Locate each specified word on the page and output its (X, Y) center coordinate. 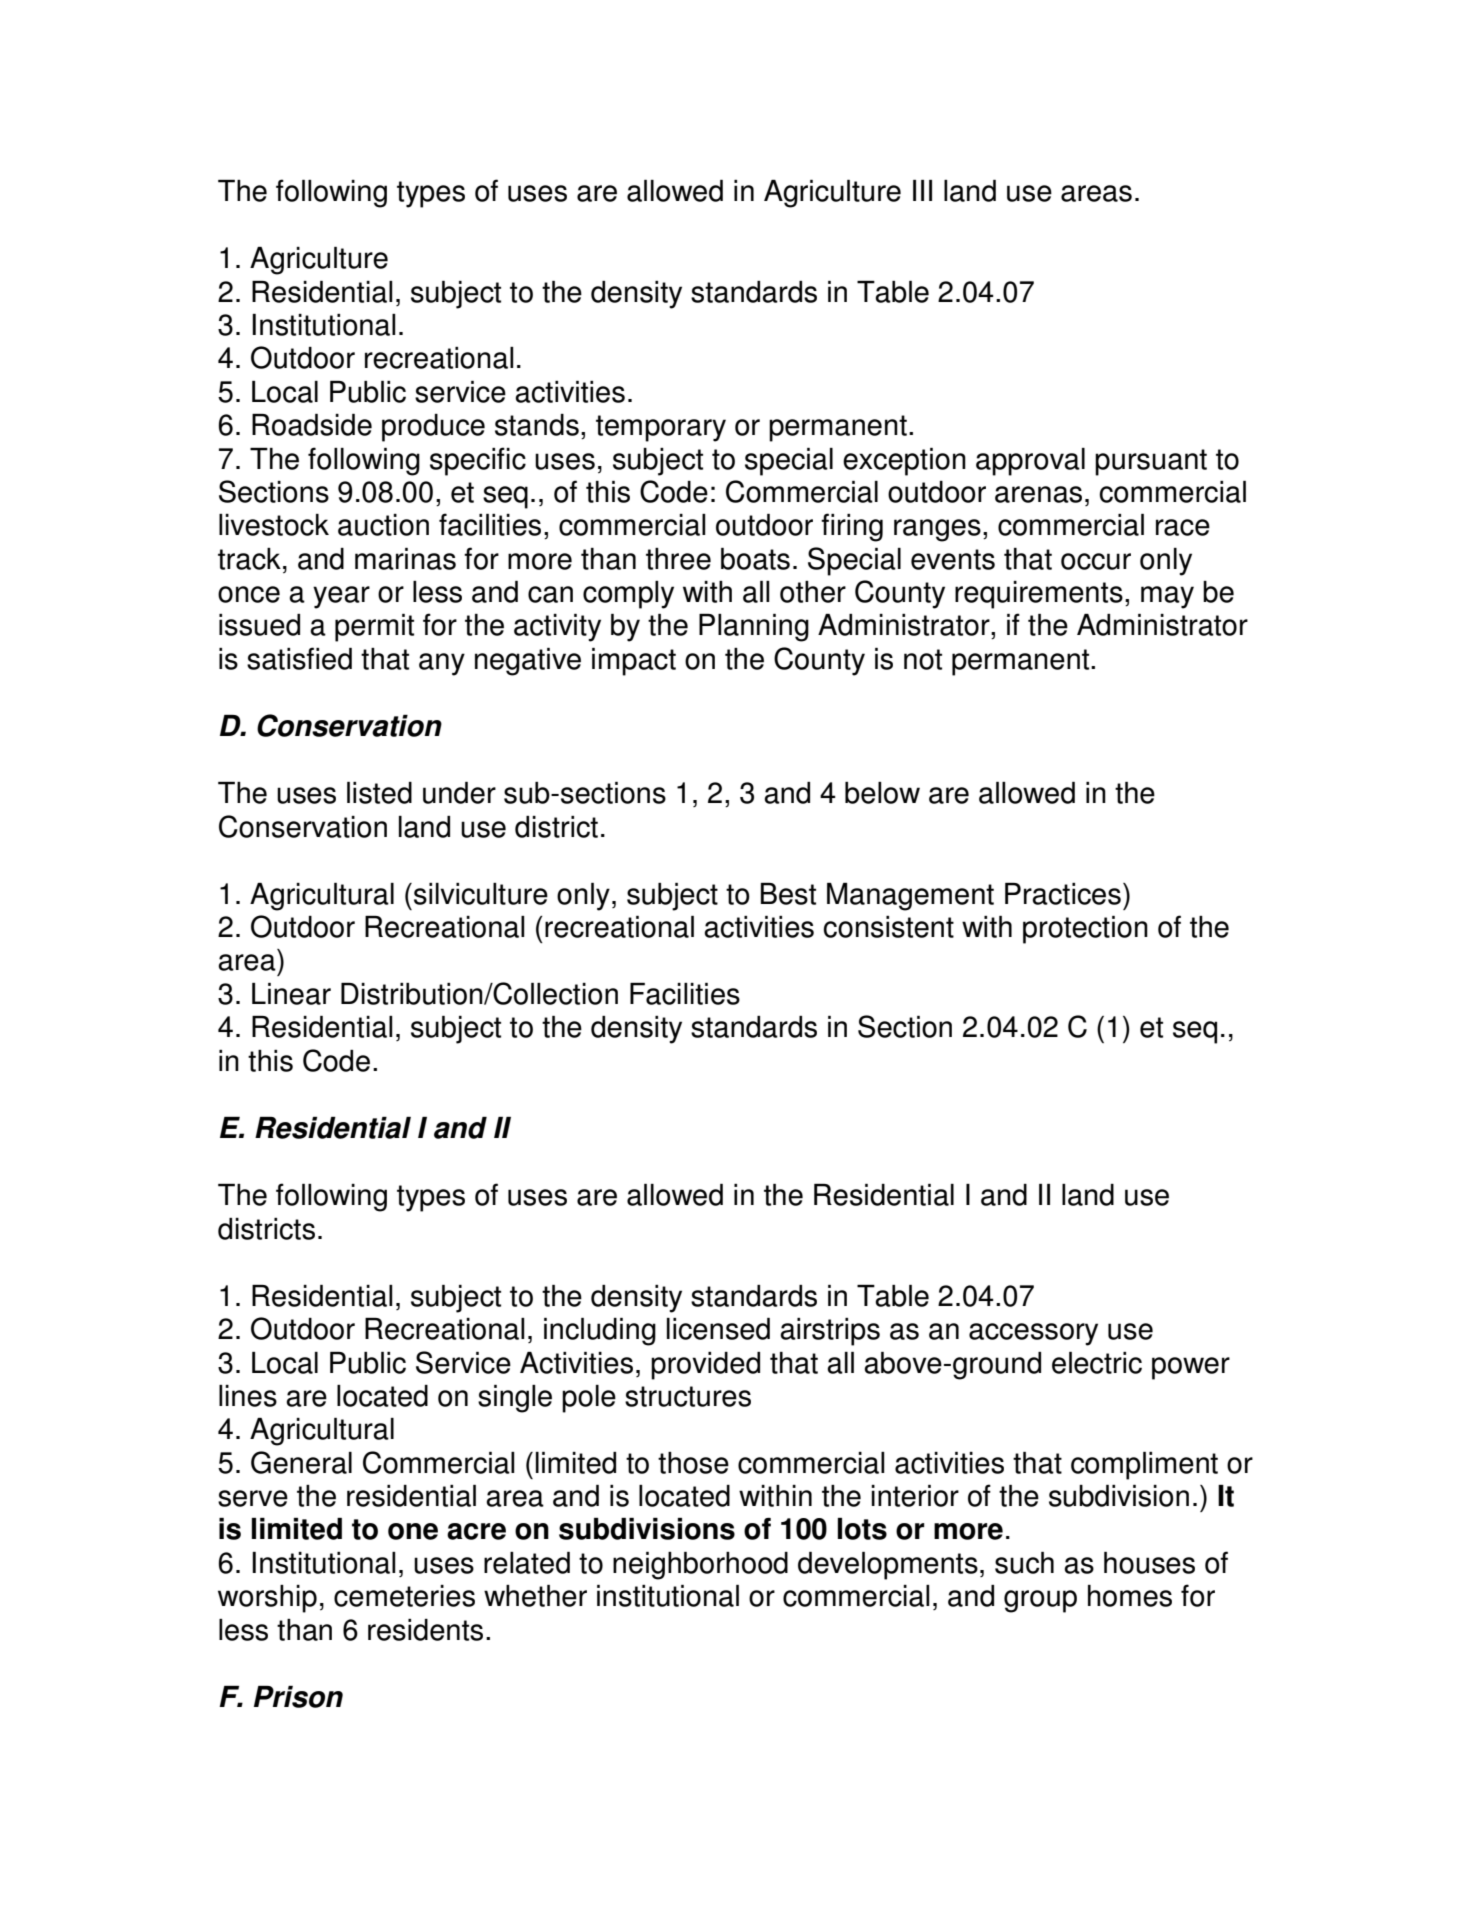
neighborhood (700, 1566)
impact (634, 662)
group (1040, 1601)
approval (1030, 462)
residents (425, 1630)
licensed (718, 1329)
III (922, 190)
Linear (291, 994)
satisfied (299, 658)
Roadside (312, 425)
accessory (1033, 1334)
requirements (1039, 595)
